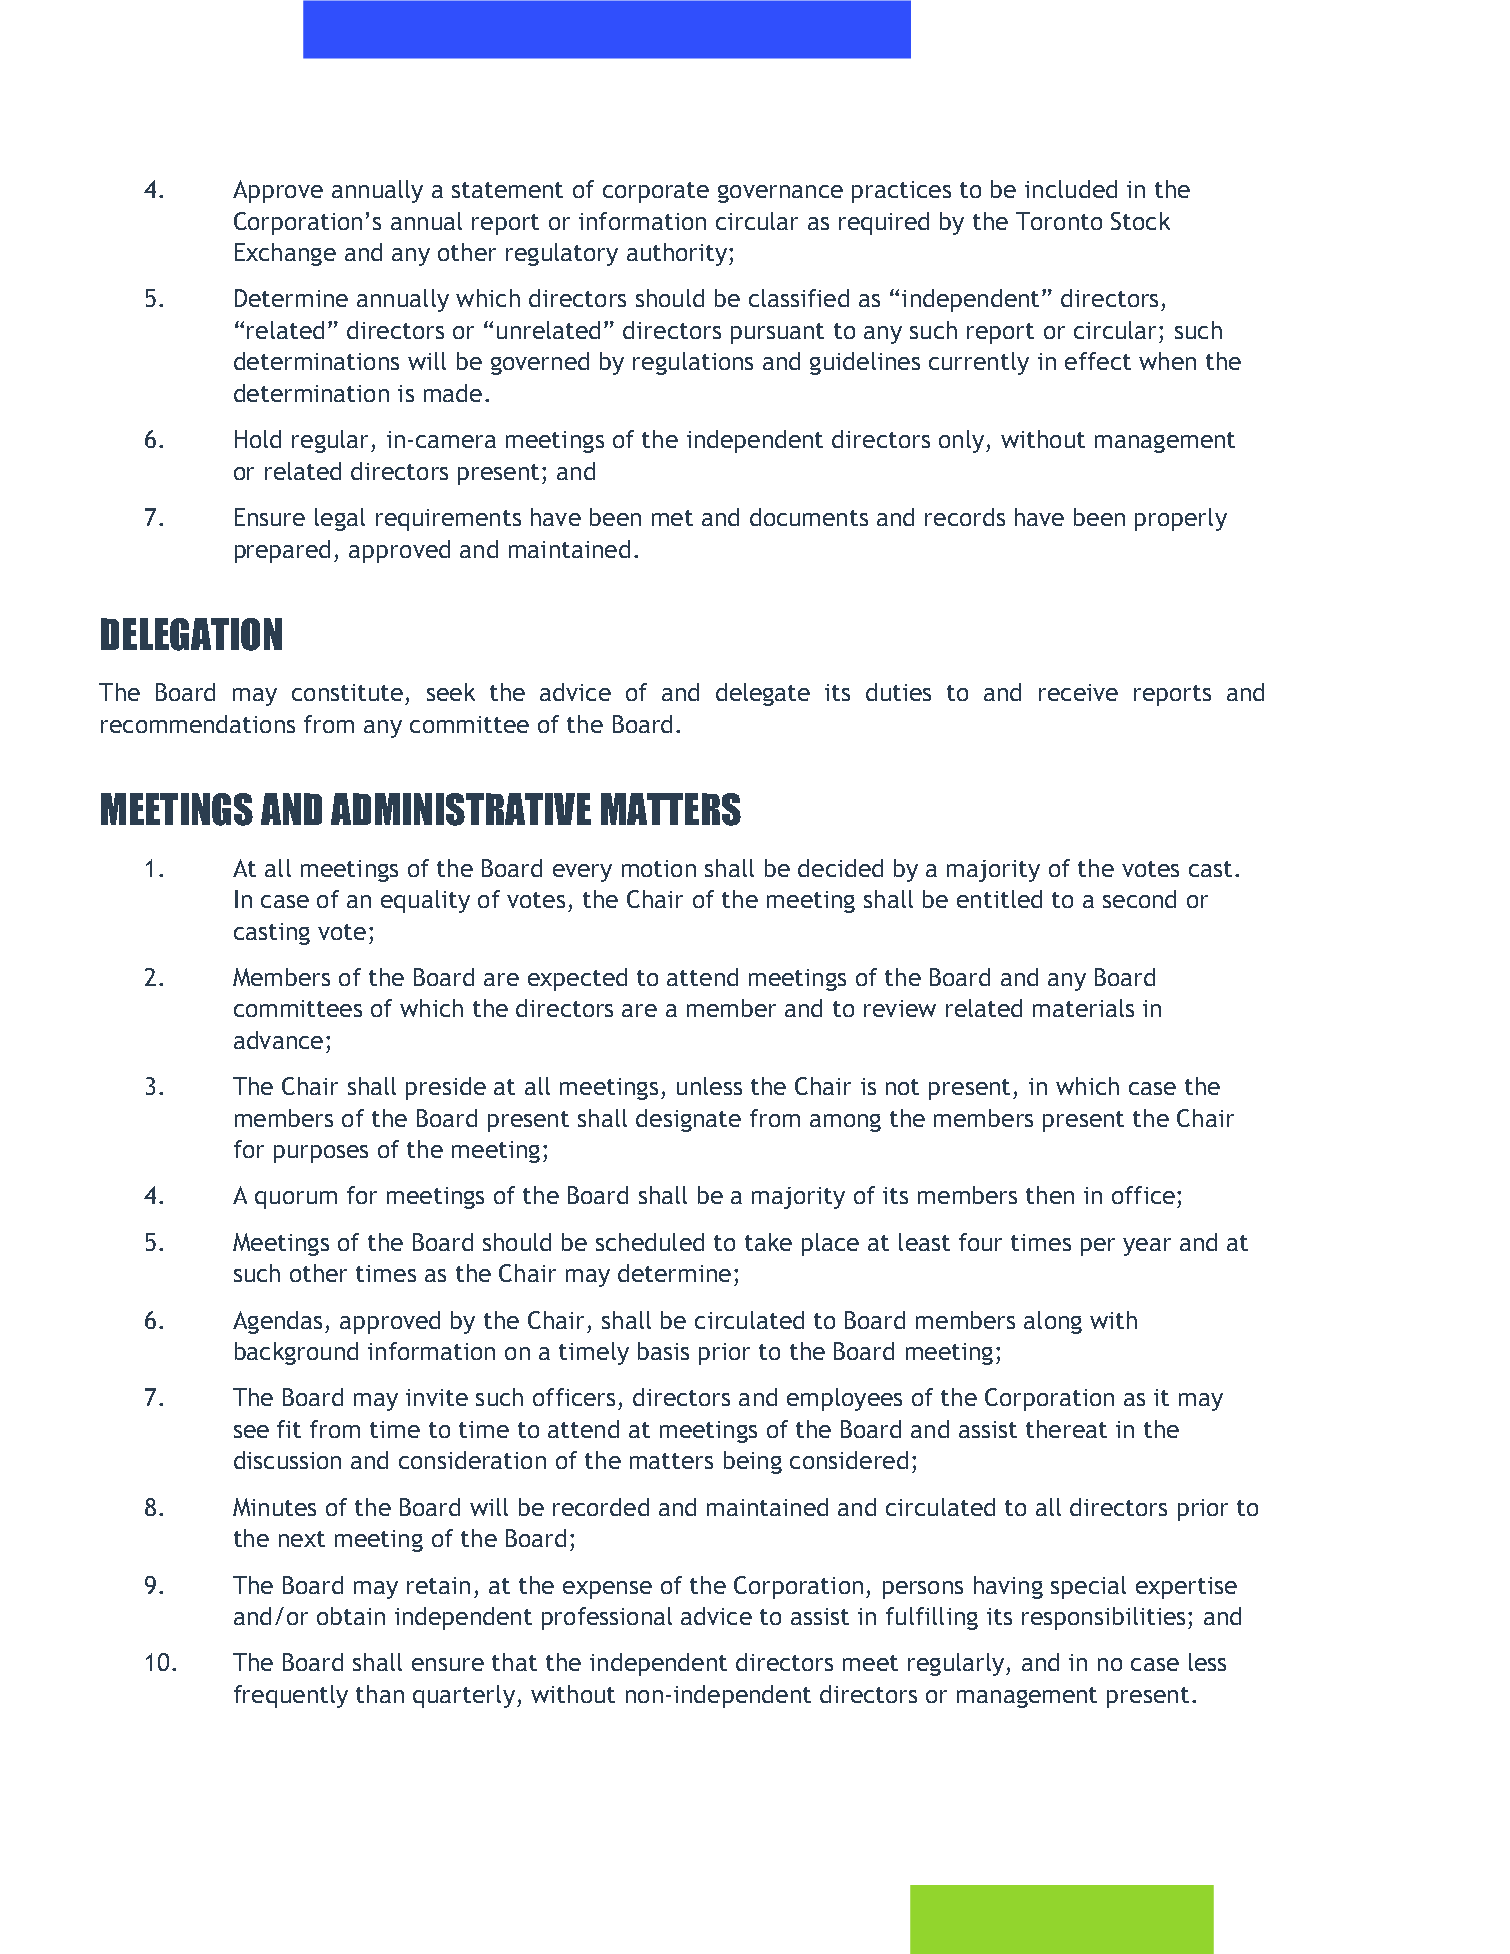 The image size is (1510, 1954). Describe the element at coordinates (763, 694) in the document. I see `delegate` at that location.
